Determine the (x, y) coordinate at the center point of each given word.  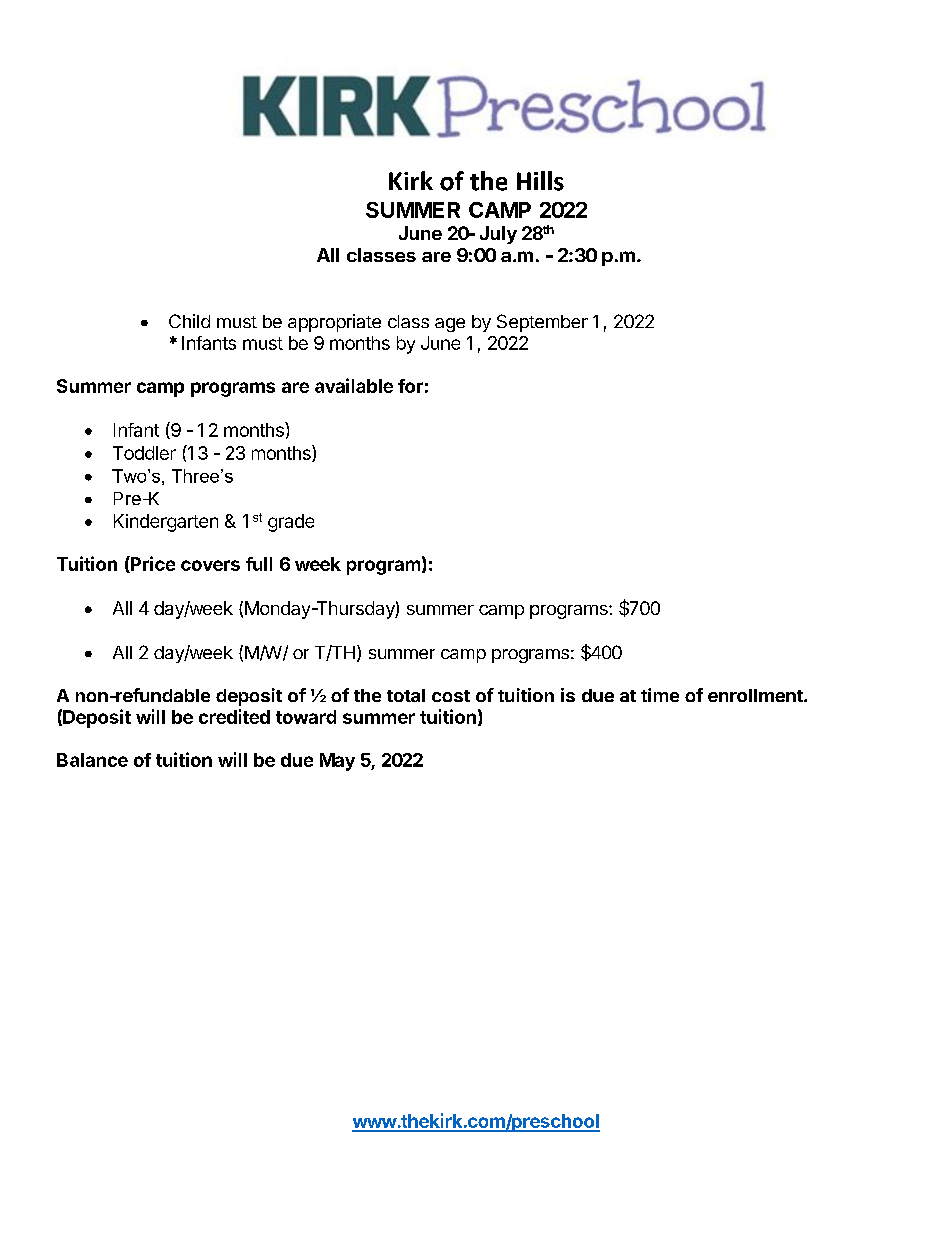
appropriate (334, 323)
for (410, 386)
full (259, 564)
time (660, 695)
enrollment (756, 695)
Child (189, 321)
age (450, 325)
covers (210, 565)
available (354, 385)
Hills (540, 181)
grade (291, 523)
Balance (92, 760)
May (337, 762)
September (542, 323)
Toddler (144, 453)
